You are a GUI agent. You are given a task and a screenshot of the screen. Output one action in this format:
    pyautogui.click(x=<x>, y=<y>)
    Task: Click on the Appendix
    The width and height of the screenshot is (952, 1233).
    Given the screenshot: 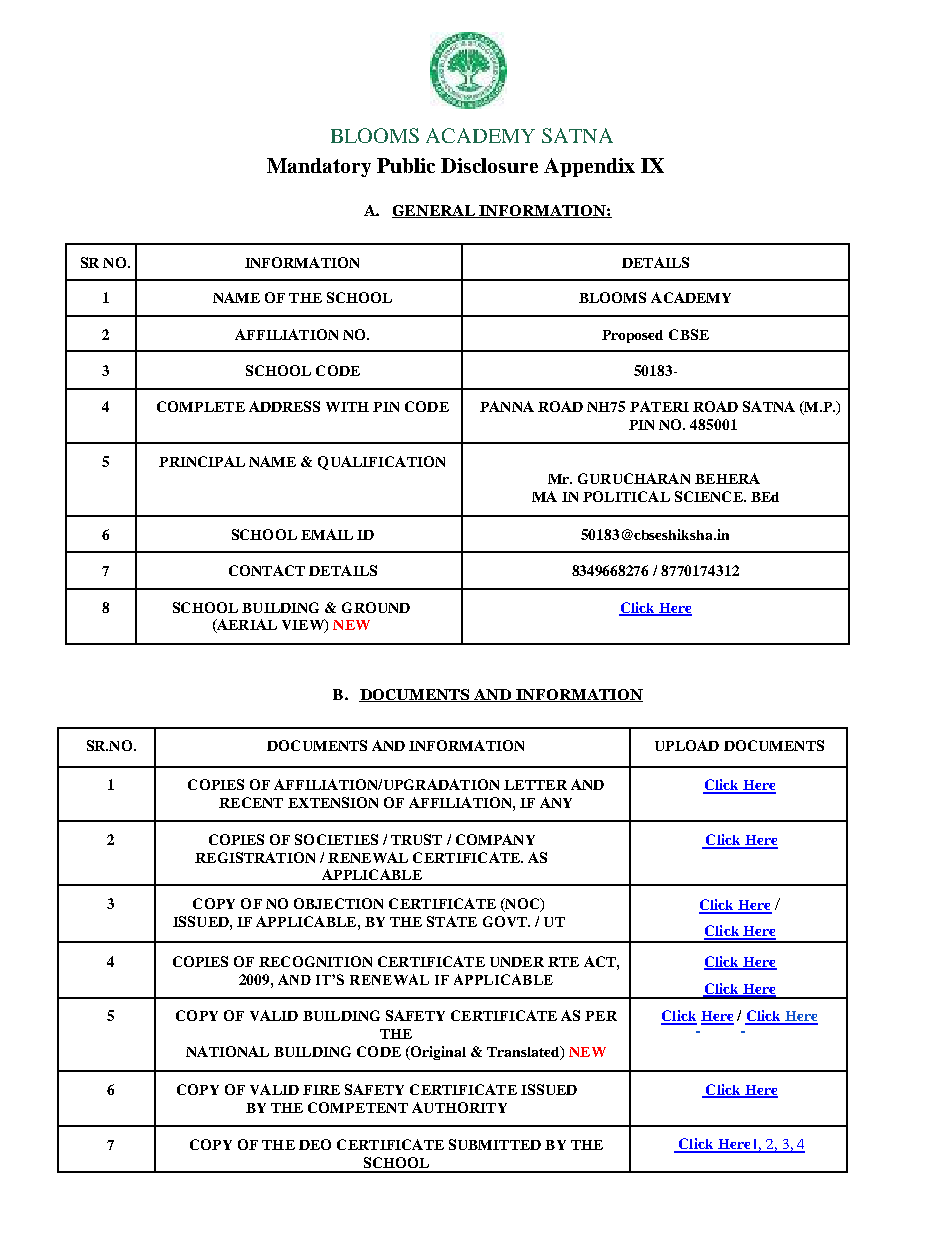 What is the action you would take?
    pyautogui.click(x=589, y=167)
